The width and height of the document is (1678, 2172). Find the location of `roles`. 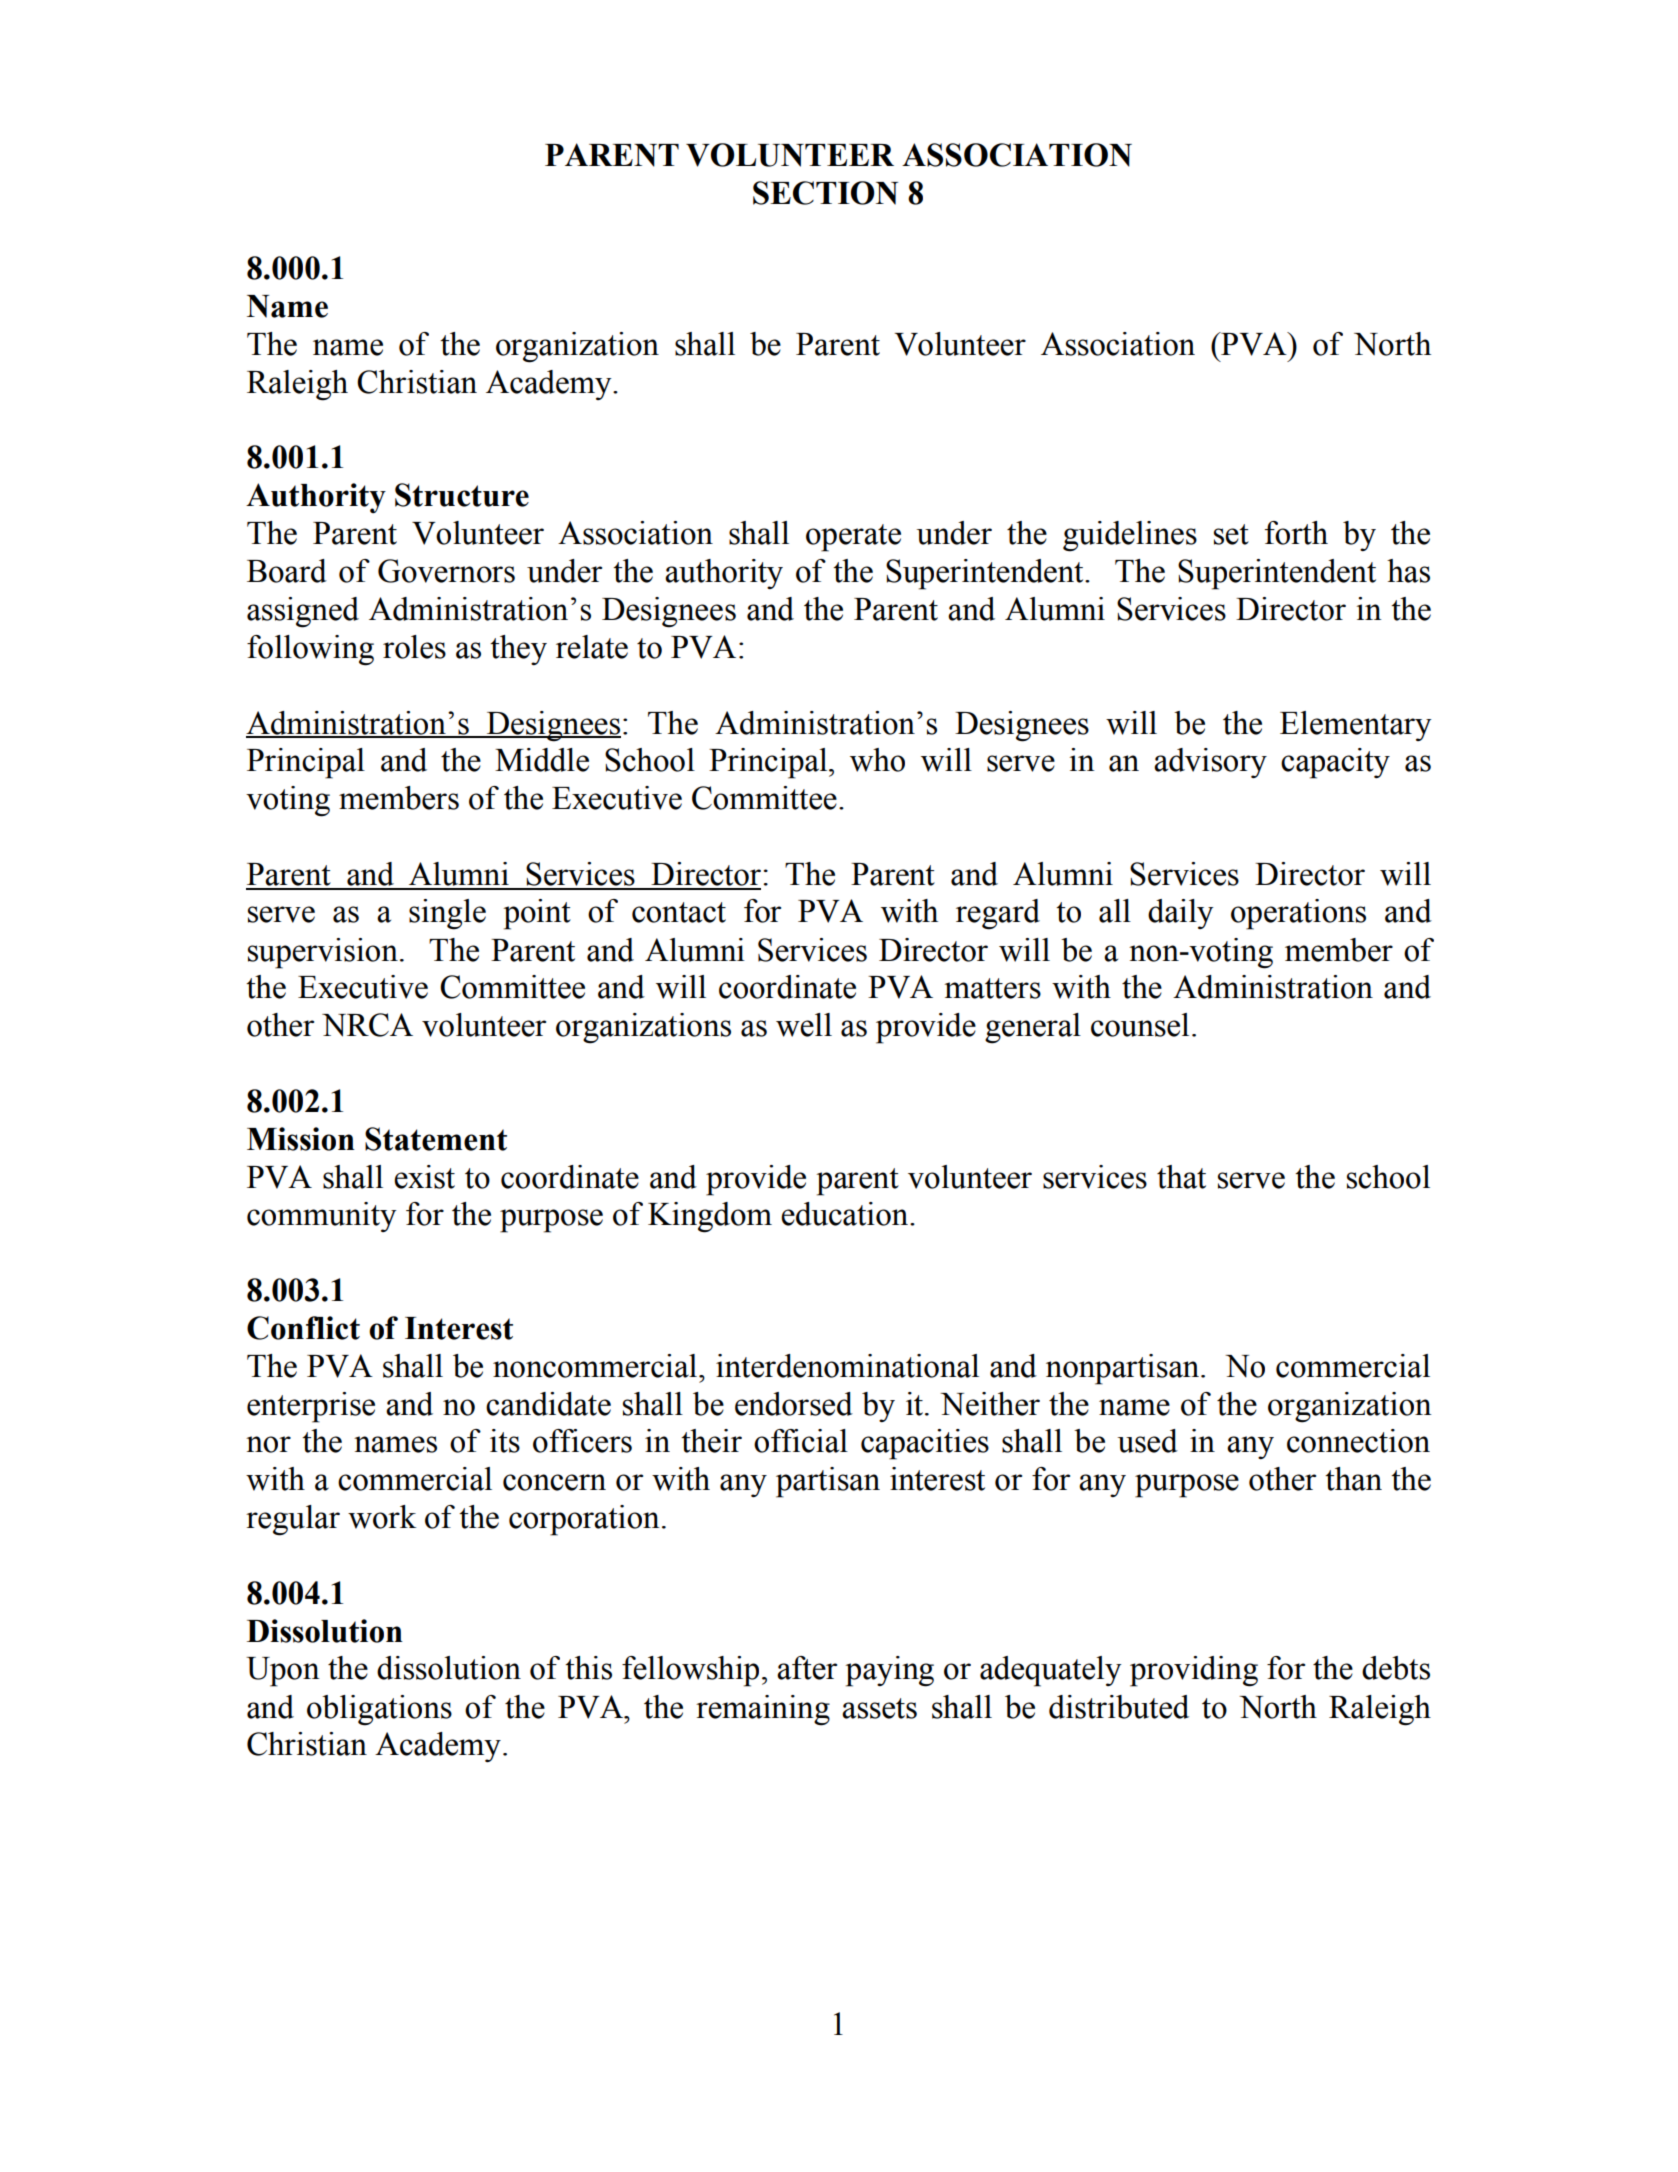

roles is located at coordinates (414, 647).
